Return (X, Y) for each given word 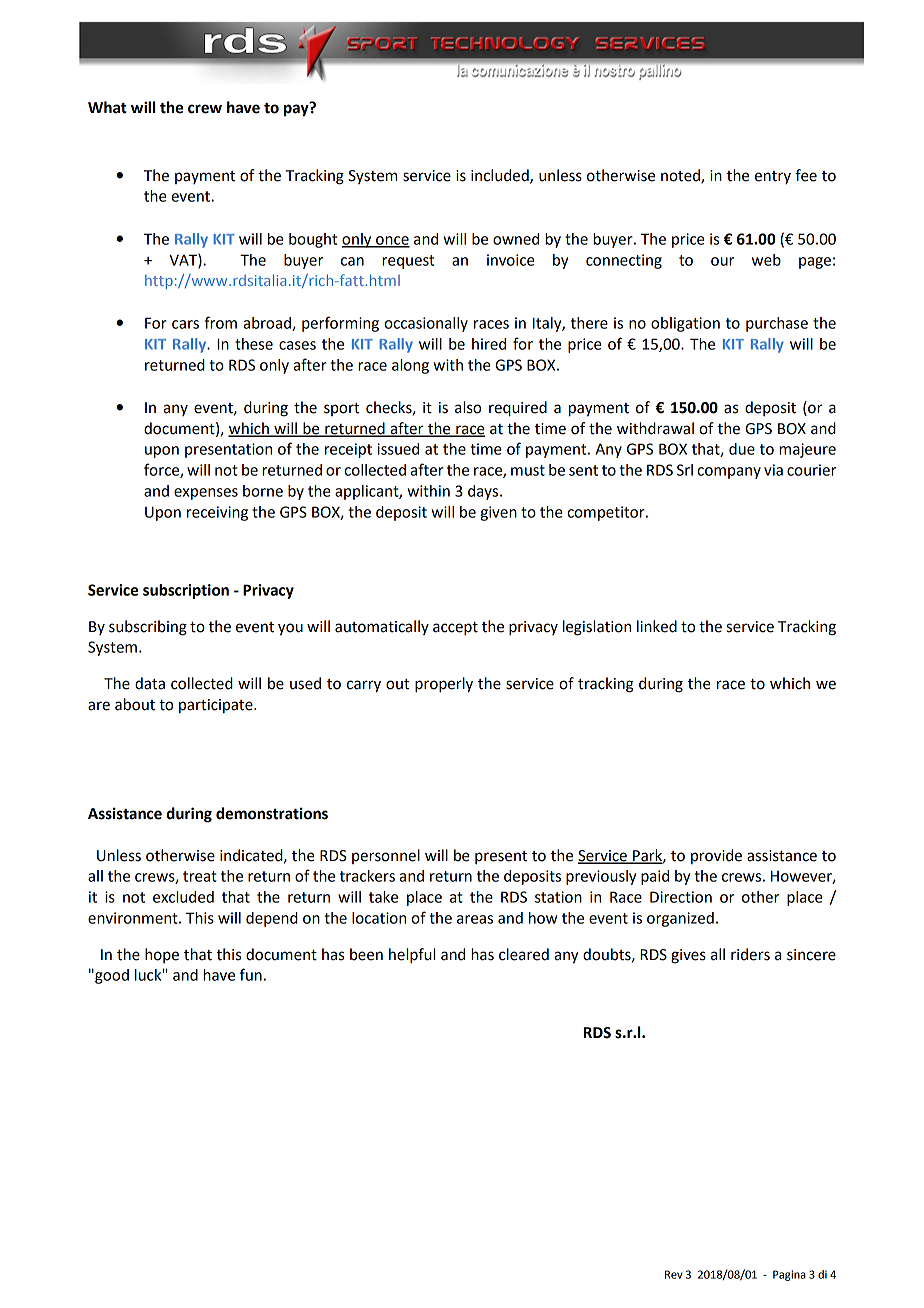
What (107, 107)
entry (773, 177)
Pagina (789, 1275)
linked (657, 626)
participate (217, 706)
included (501, 176)
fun (251, 974)
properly (444, 685)
